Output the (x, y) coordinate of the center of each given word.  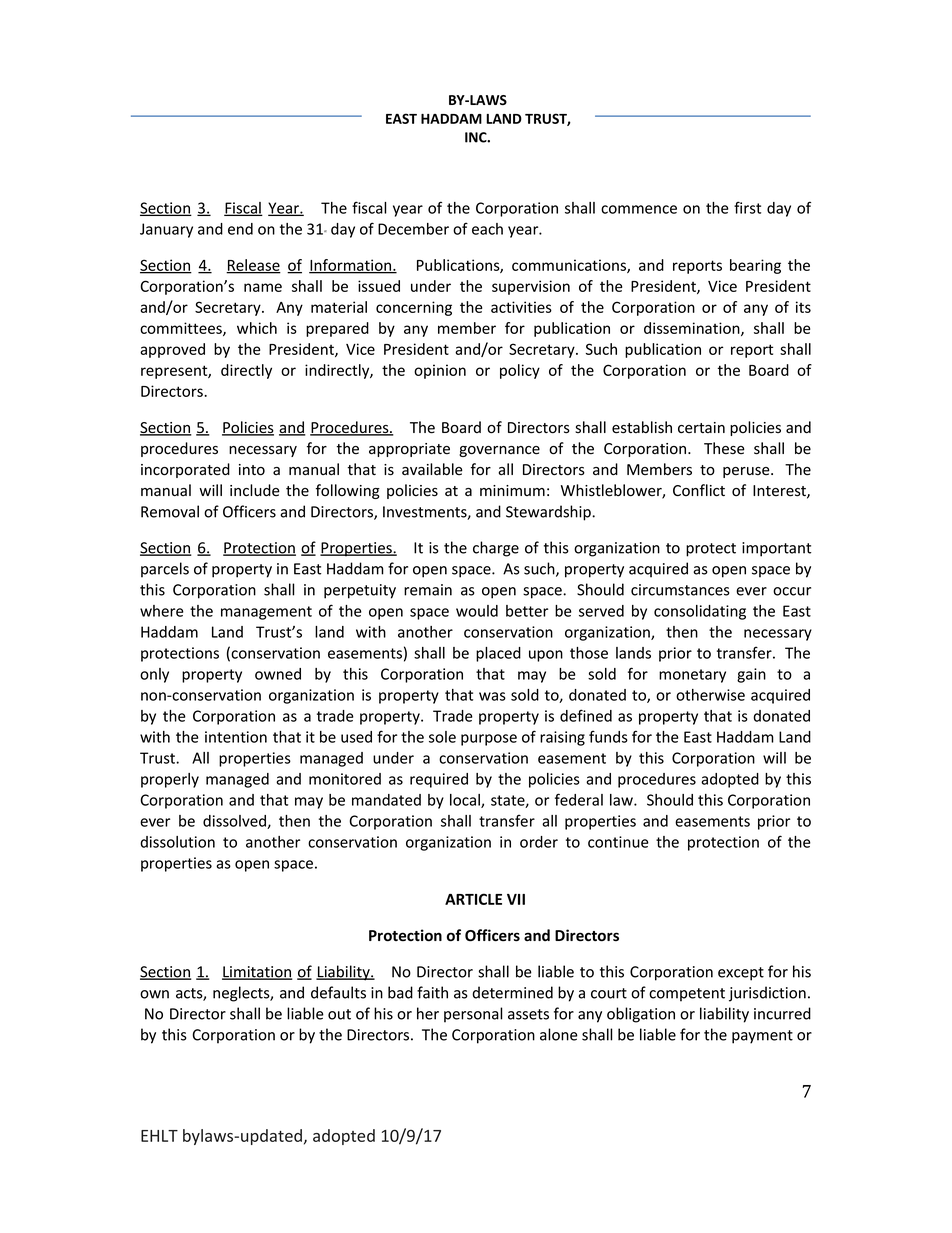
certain (701, 427)
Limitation (257, 973)
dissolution (177, 842)
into (252, 470)
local (466, 801)
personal (473, 1015)
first (747, 207)
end (240, 229)
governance (499, 451)
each (487, 229)
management (266, 613)
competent (687, 995)
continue (618, 842)
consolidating (700, 612)
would (477, 611)
